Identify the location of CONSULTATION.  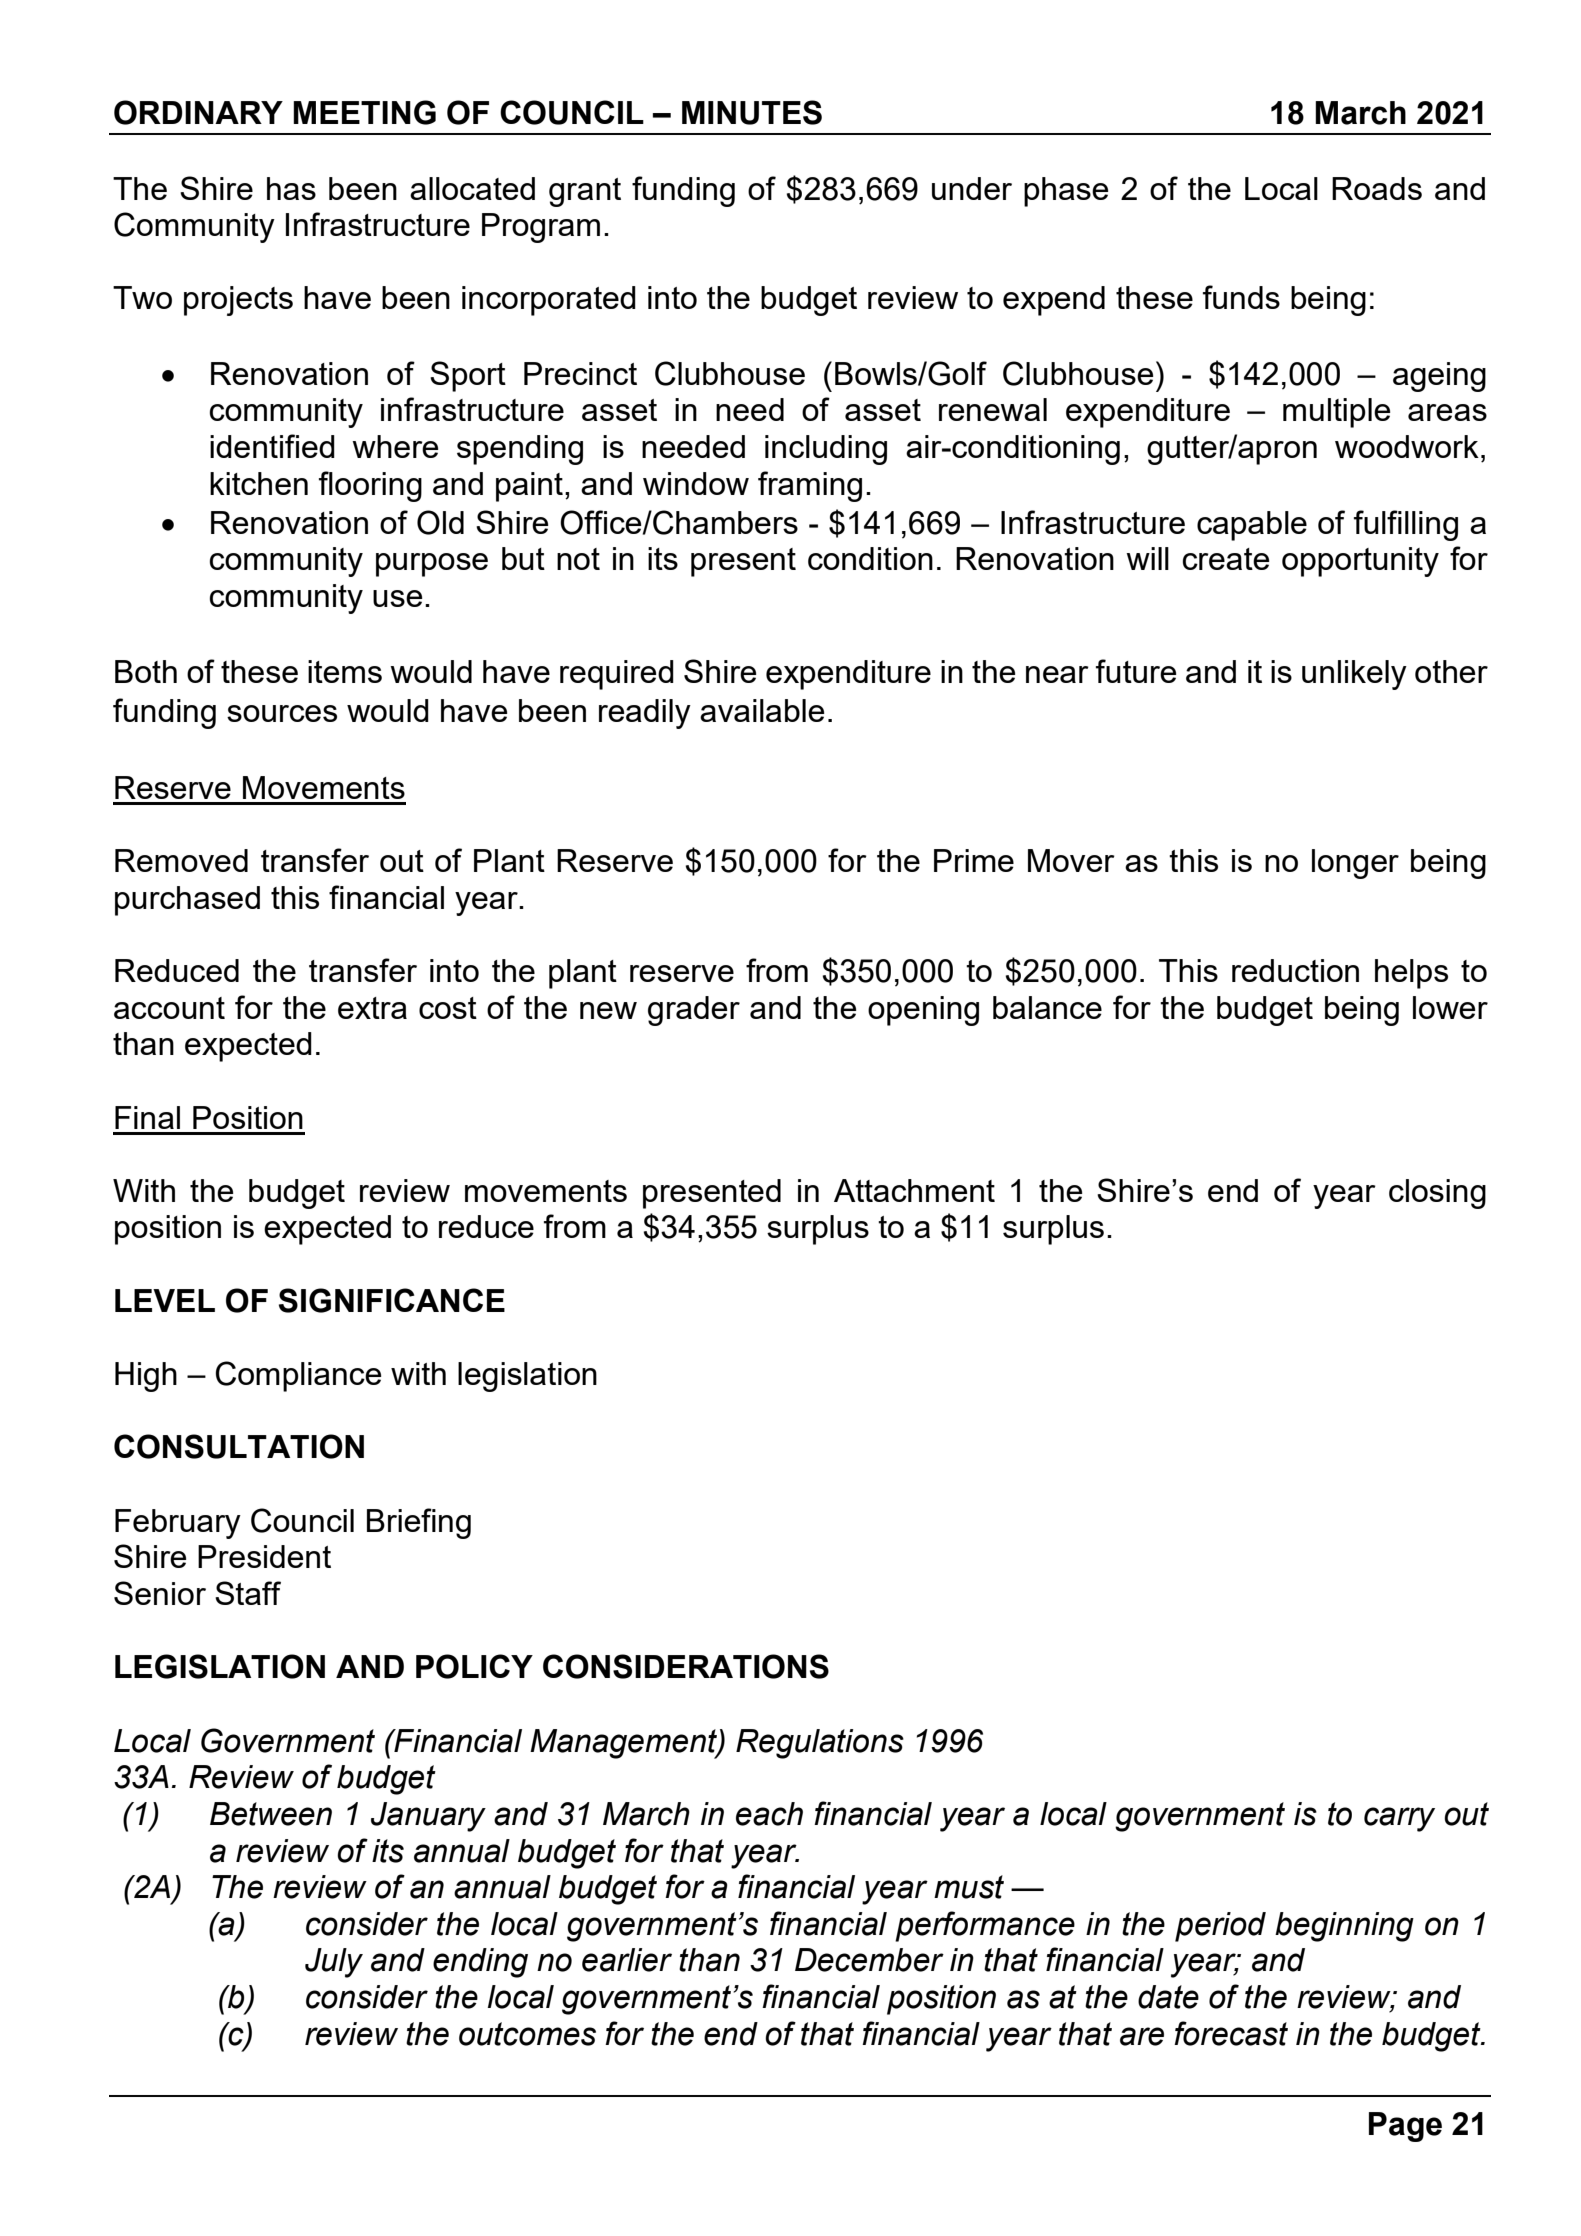
(239, 1446).
